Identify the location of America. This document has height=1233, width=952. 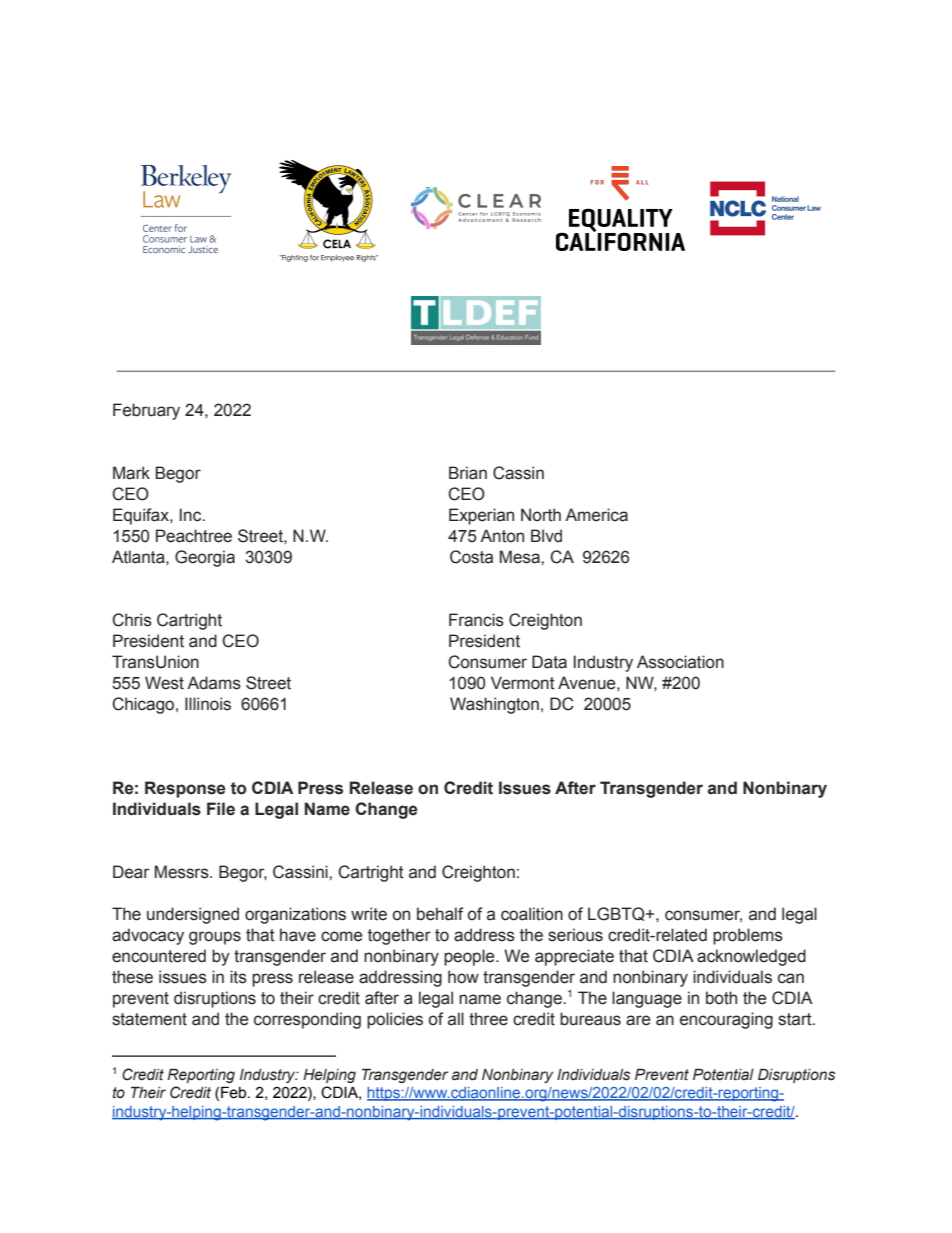
(596, 515).
